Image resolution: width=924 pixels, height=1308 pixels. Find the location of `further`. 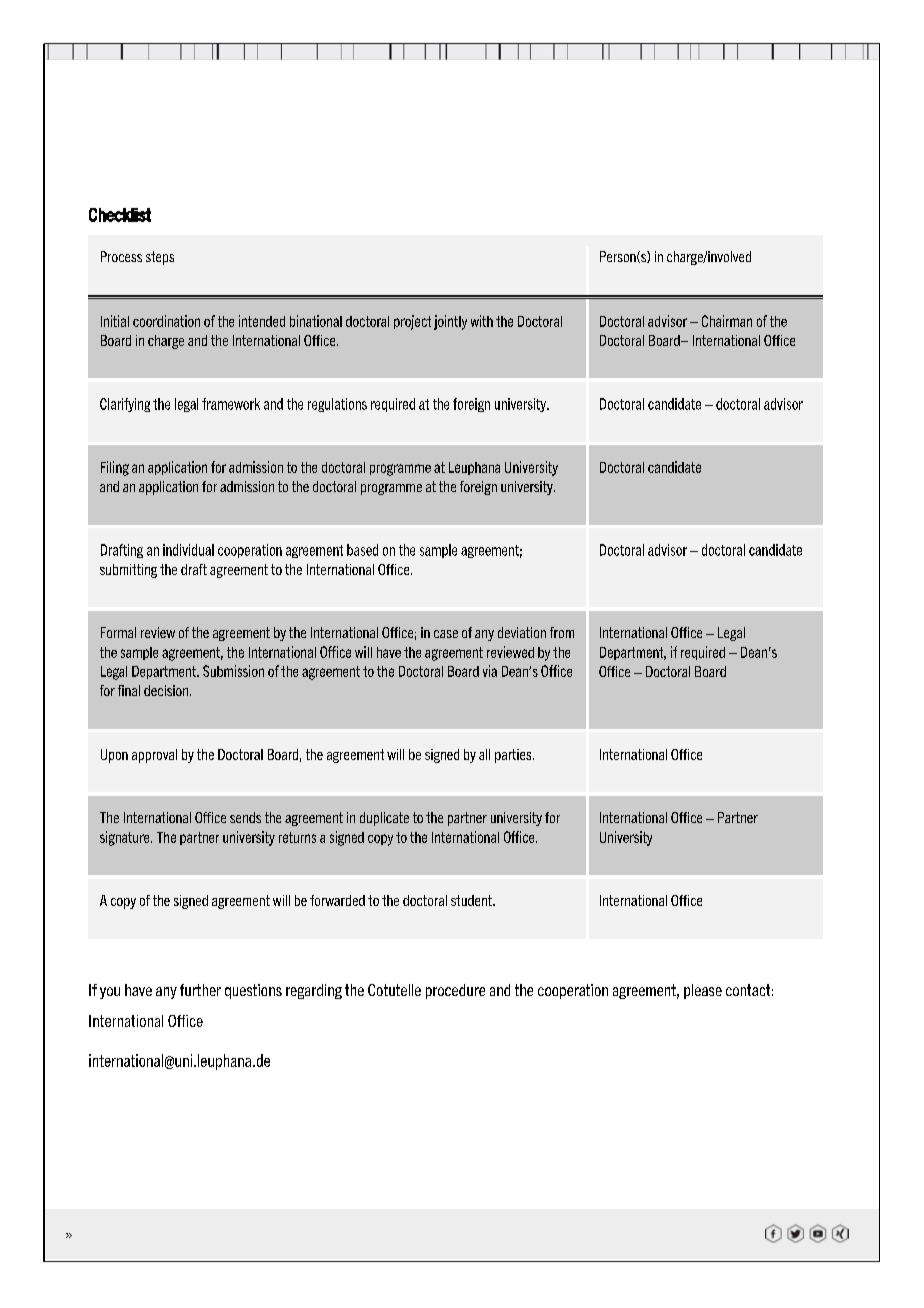

further is located at coordinates (200, 990).
